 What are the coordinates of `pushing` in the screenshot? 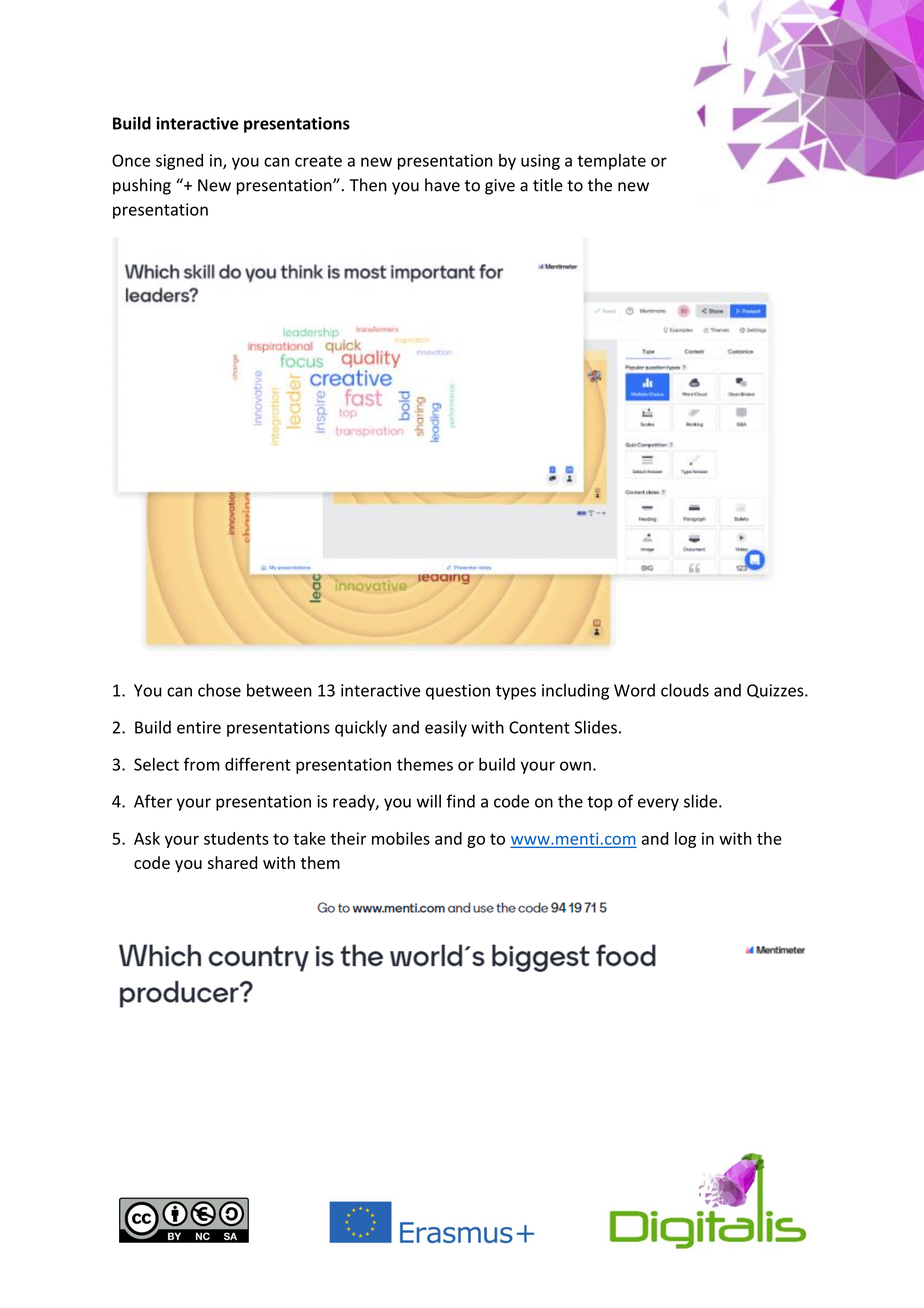 It's located at (142, 186).
